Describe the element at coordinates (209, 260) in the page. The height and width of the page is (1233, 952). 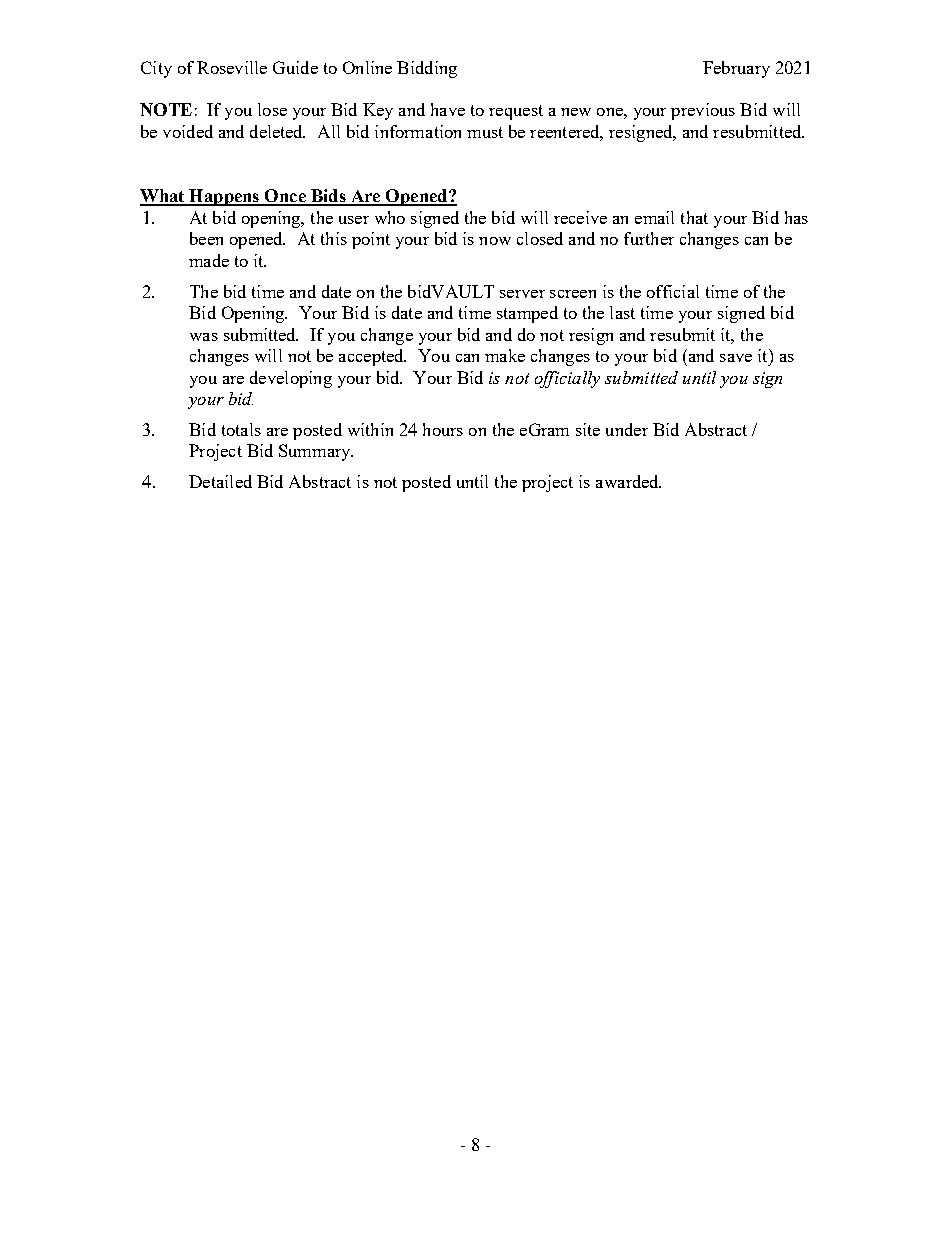
I see `made` at that location.
